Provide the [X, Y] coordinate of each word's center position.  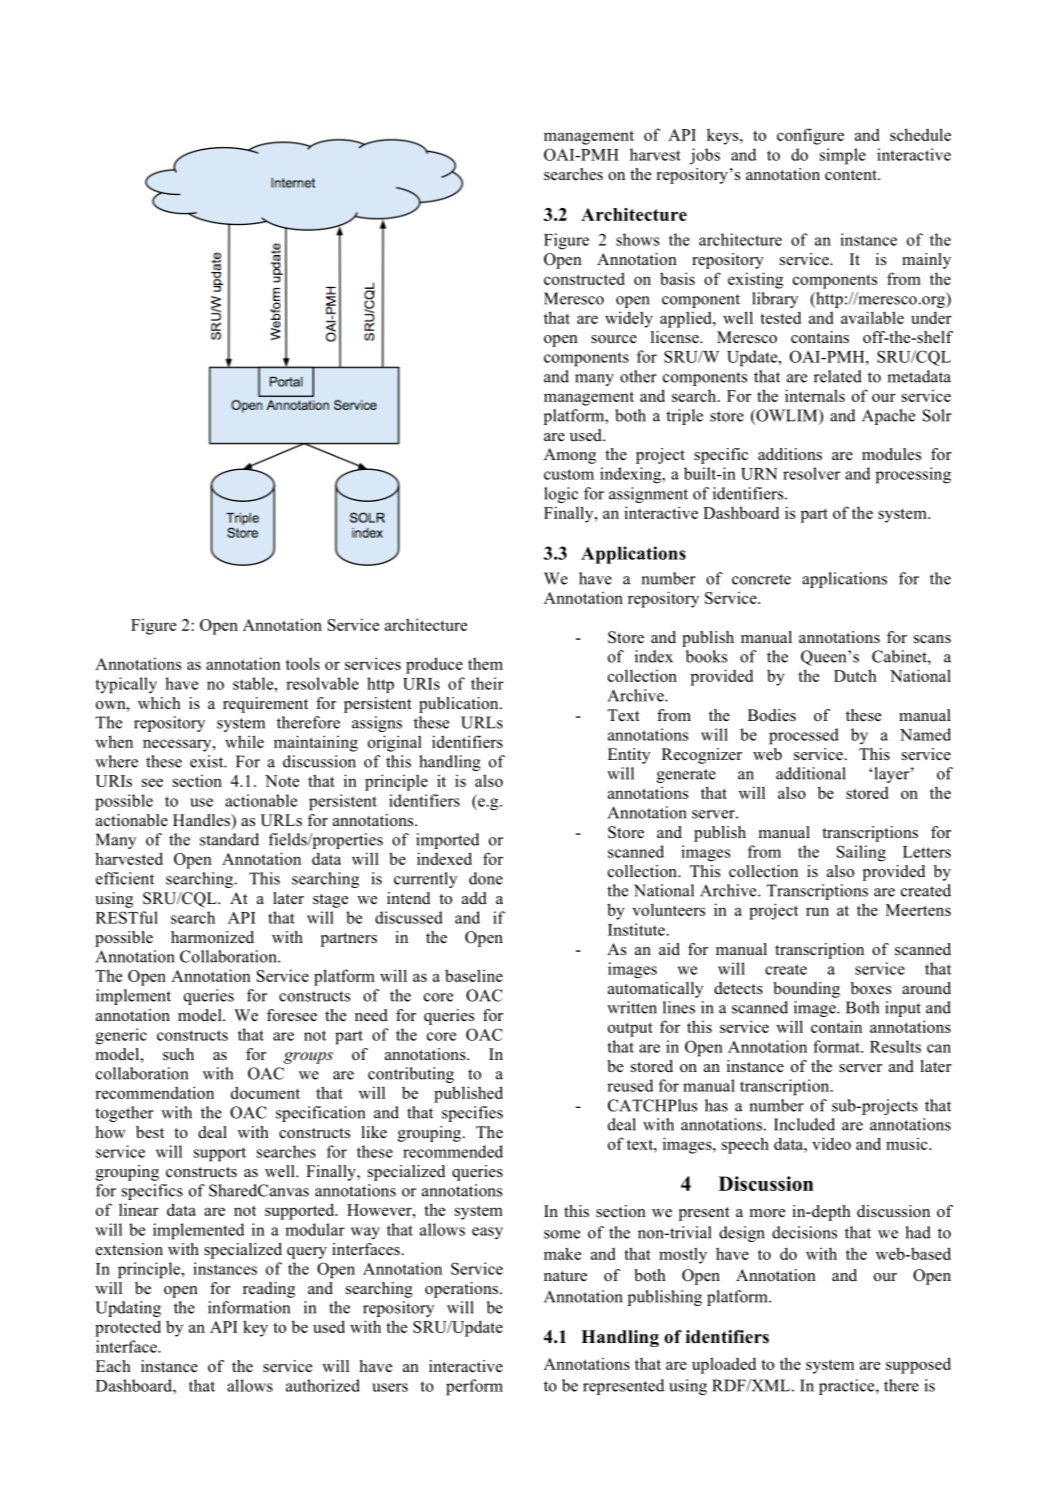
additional [811, 773]
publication [460, 705]
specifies [472, 1114]
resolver [811, 473]
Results [895, 1046]
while [244, 741]
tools [303, 664]
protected [128, 1328]
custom [569, 474]
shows [637, 239]
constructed [584, 278]
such [178, 1054]
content [852, 175]
